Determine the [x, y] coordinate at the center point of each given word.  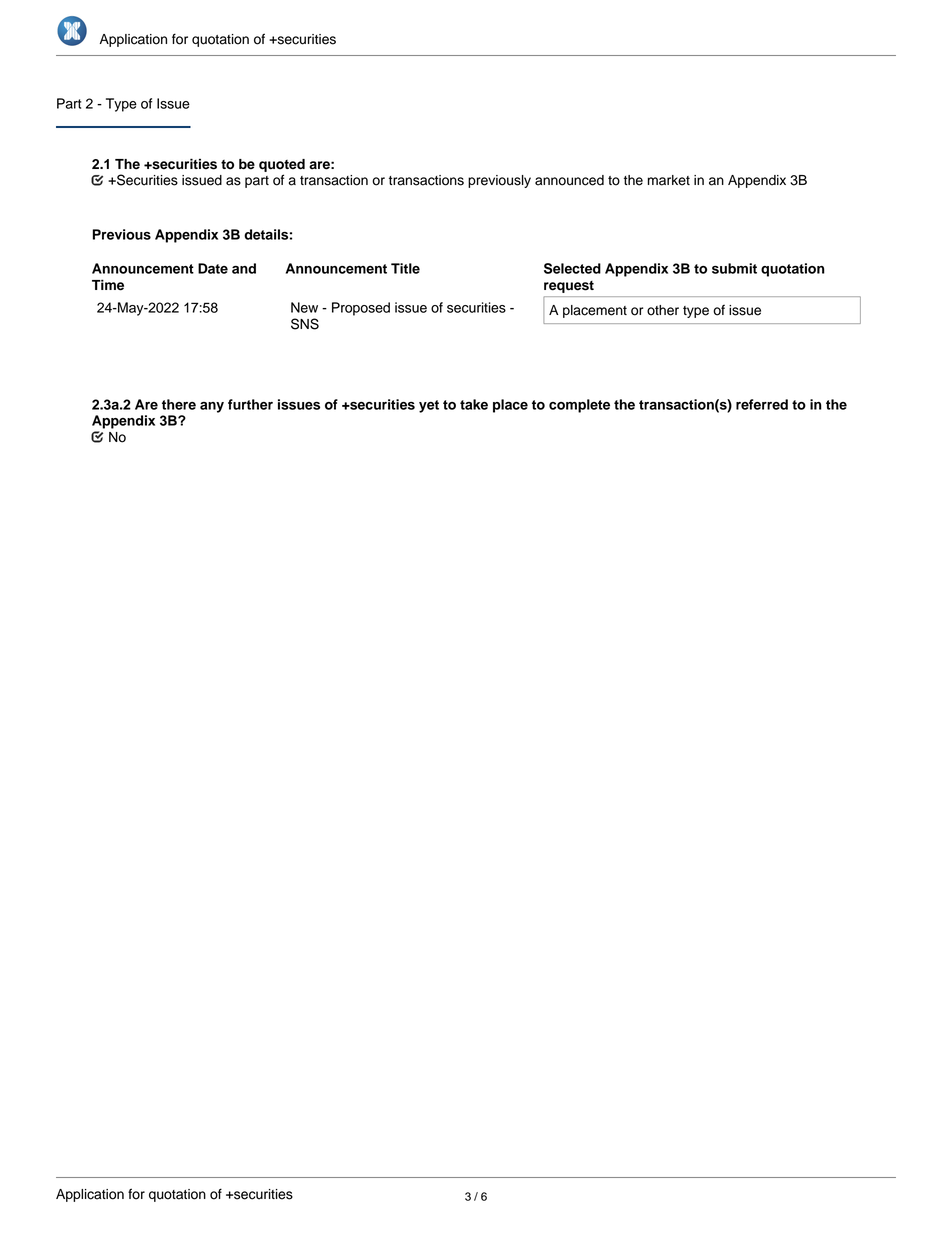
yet [429, 406]
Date [213, 268]
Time [108, 285]
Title [405, 268]
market [669, 180]
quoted [282, 165]
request [569, 287]
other [663, 310]
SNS [305, 324]
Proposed [361, 309]
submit [734, 268]
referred [762, 404]
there [179, 404]
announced [569, 180]
